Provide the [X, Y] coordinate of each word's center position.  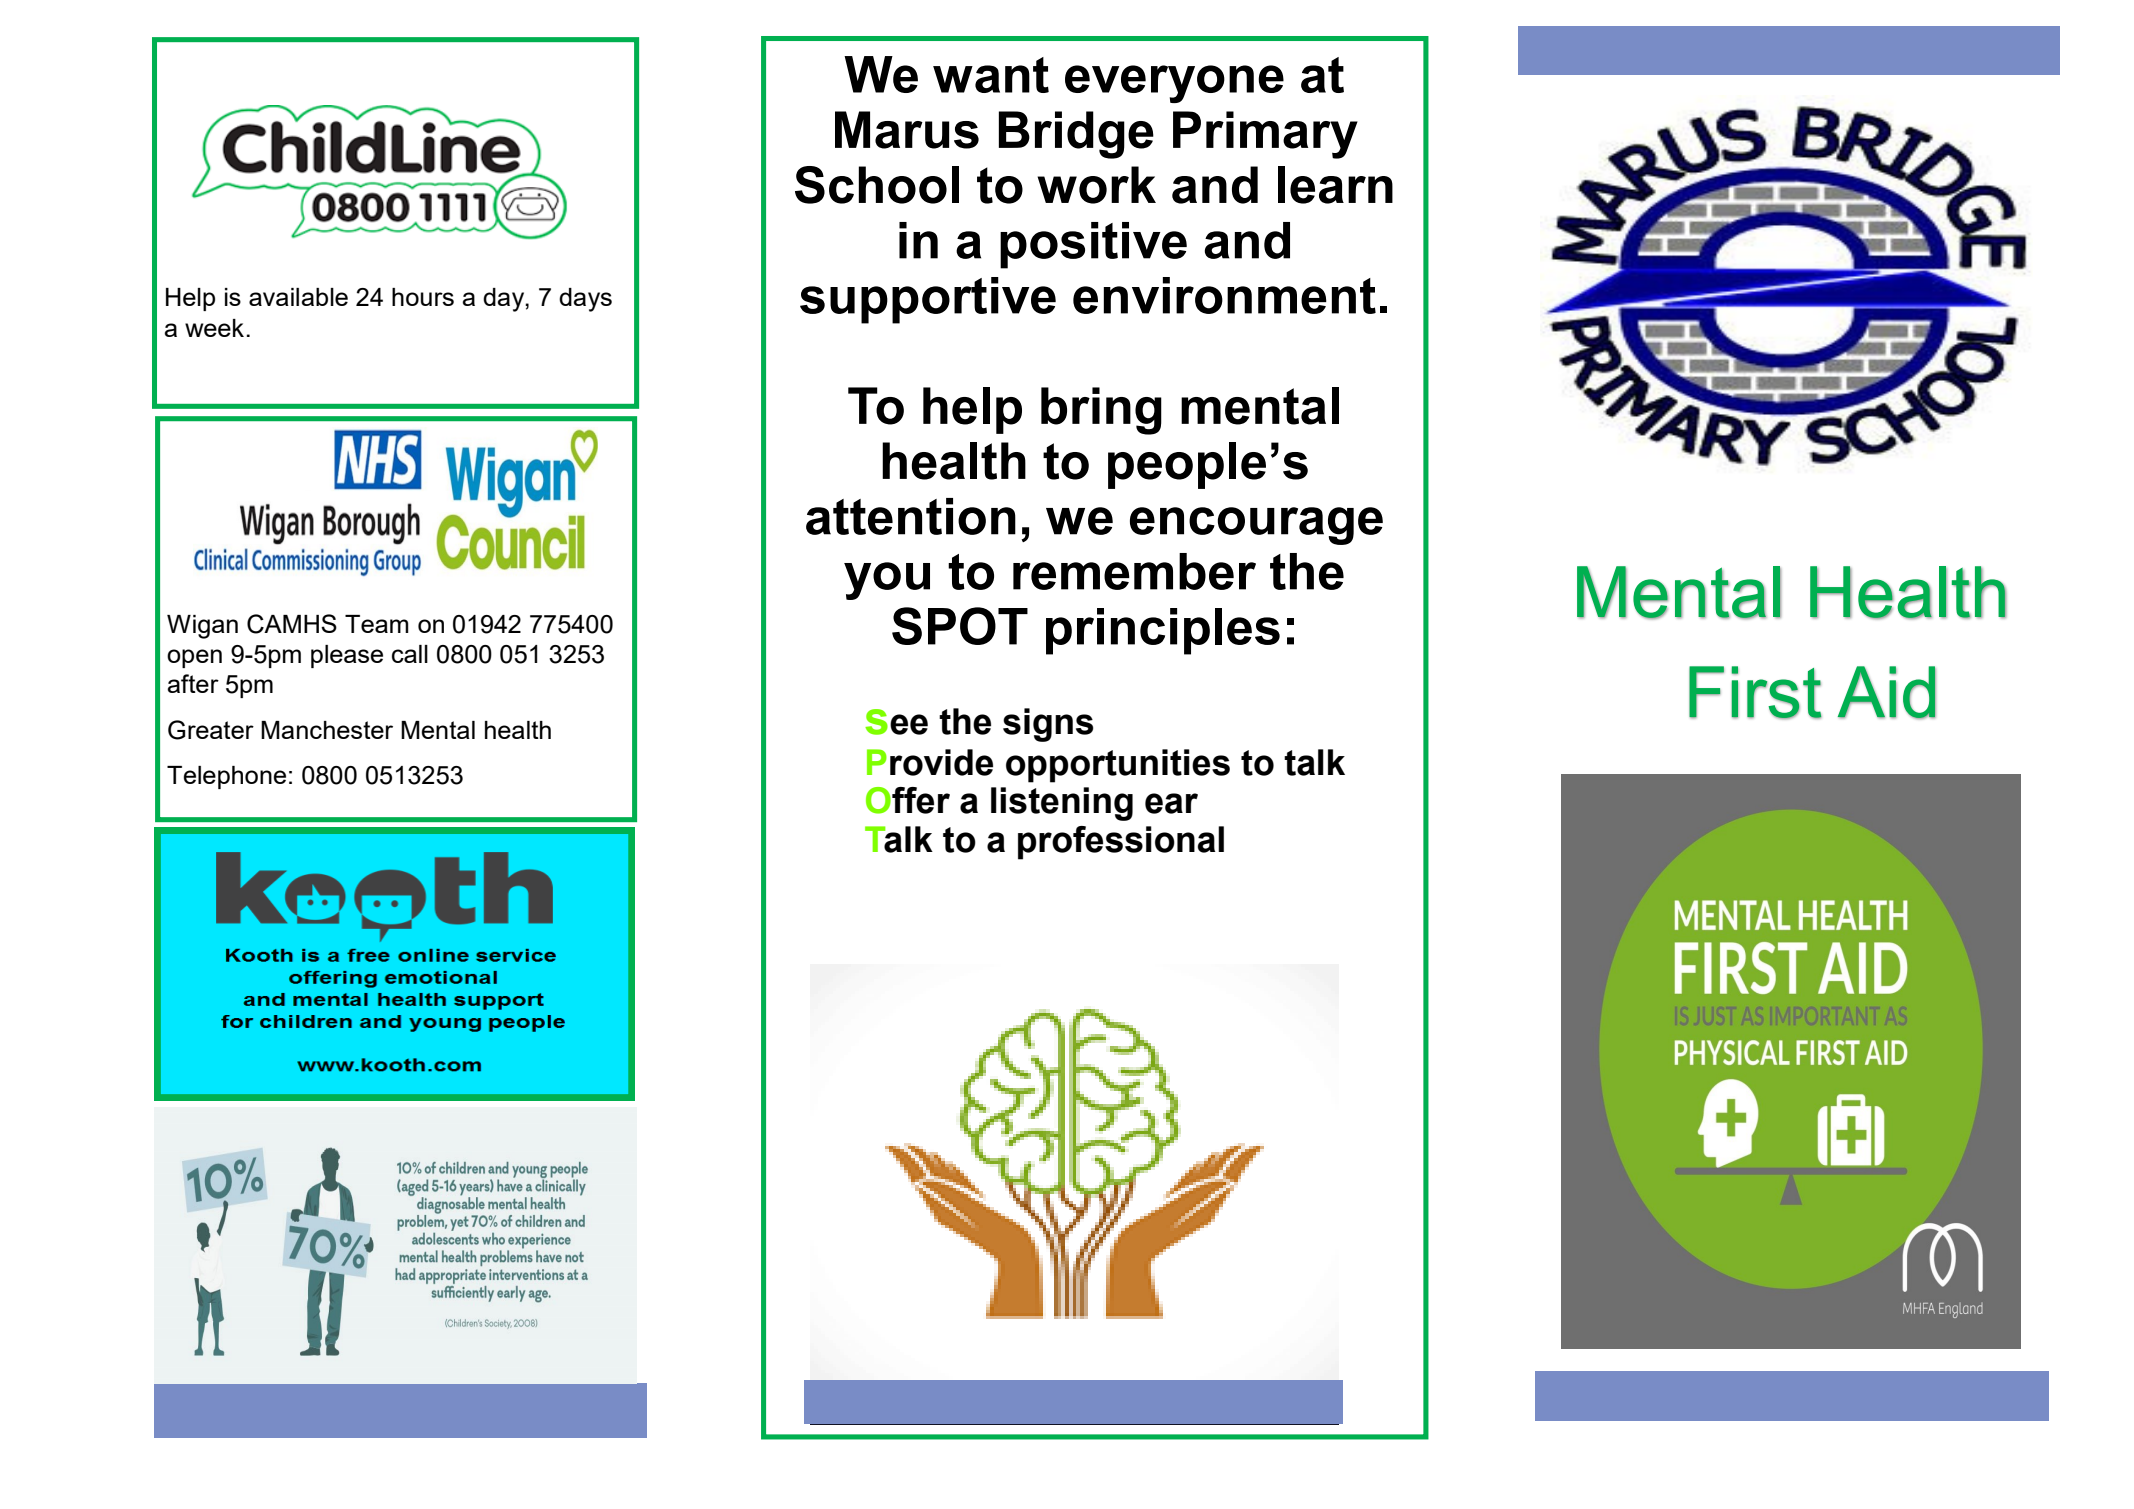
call [410, 654]
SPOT [960, 626]
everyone [1174, 84]
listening [1062, 804]
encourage [1256, 526]
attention [911, 516]
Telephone [226, 777]
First [1755, 692]
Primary [1265, 135]
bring [1101, 411]
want [991, 75]
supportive [928, 300]
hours [423, 297]
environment [1224, 295]
